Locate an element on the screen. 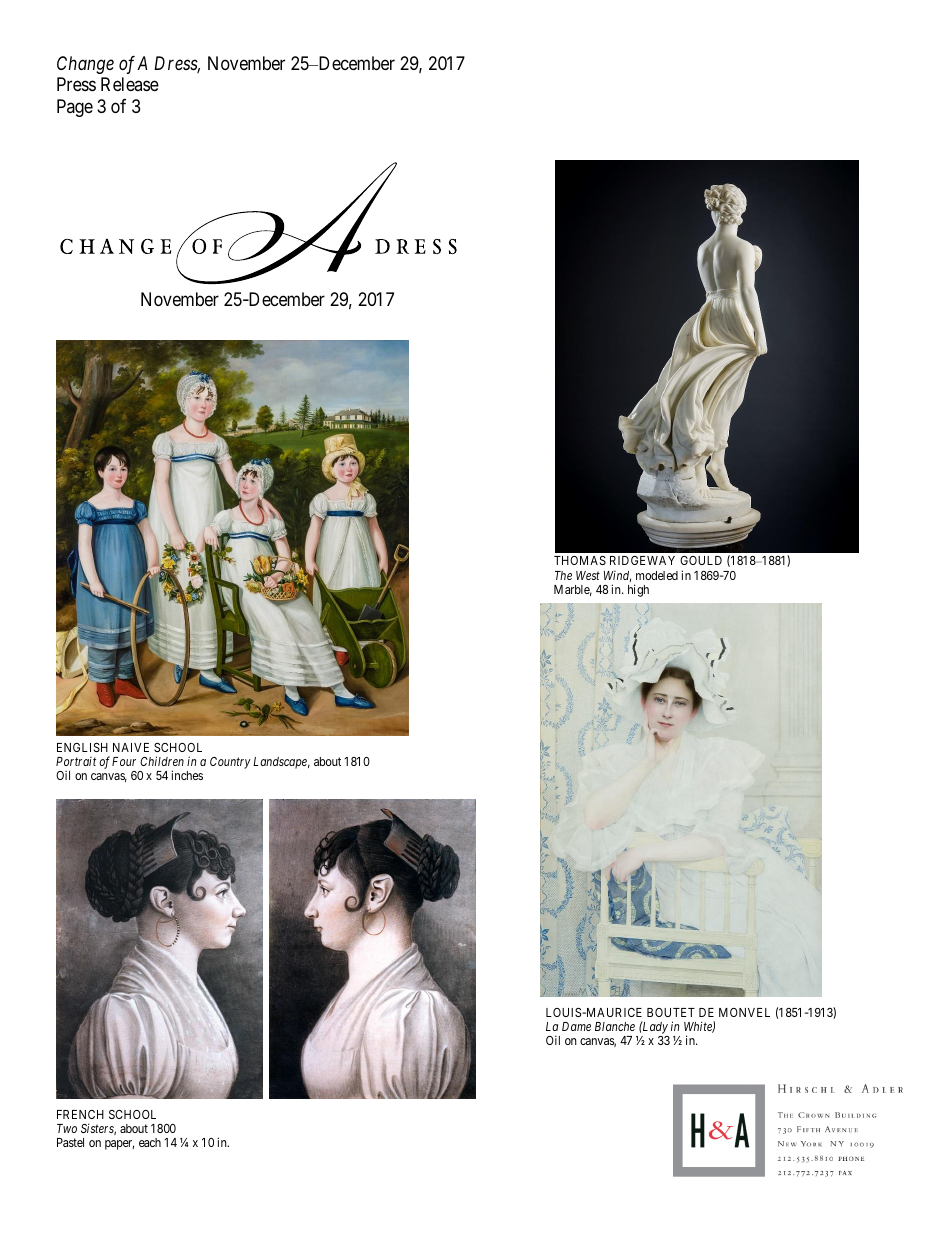  each is located at coordinates (150, 1142).
